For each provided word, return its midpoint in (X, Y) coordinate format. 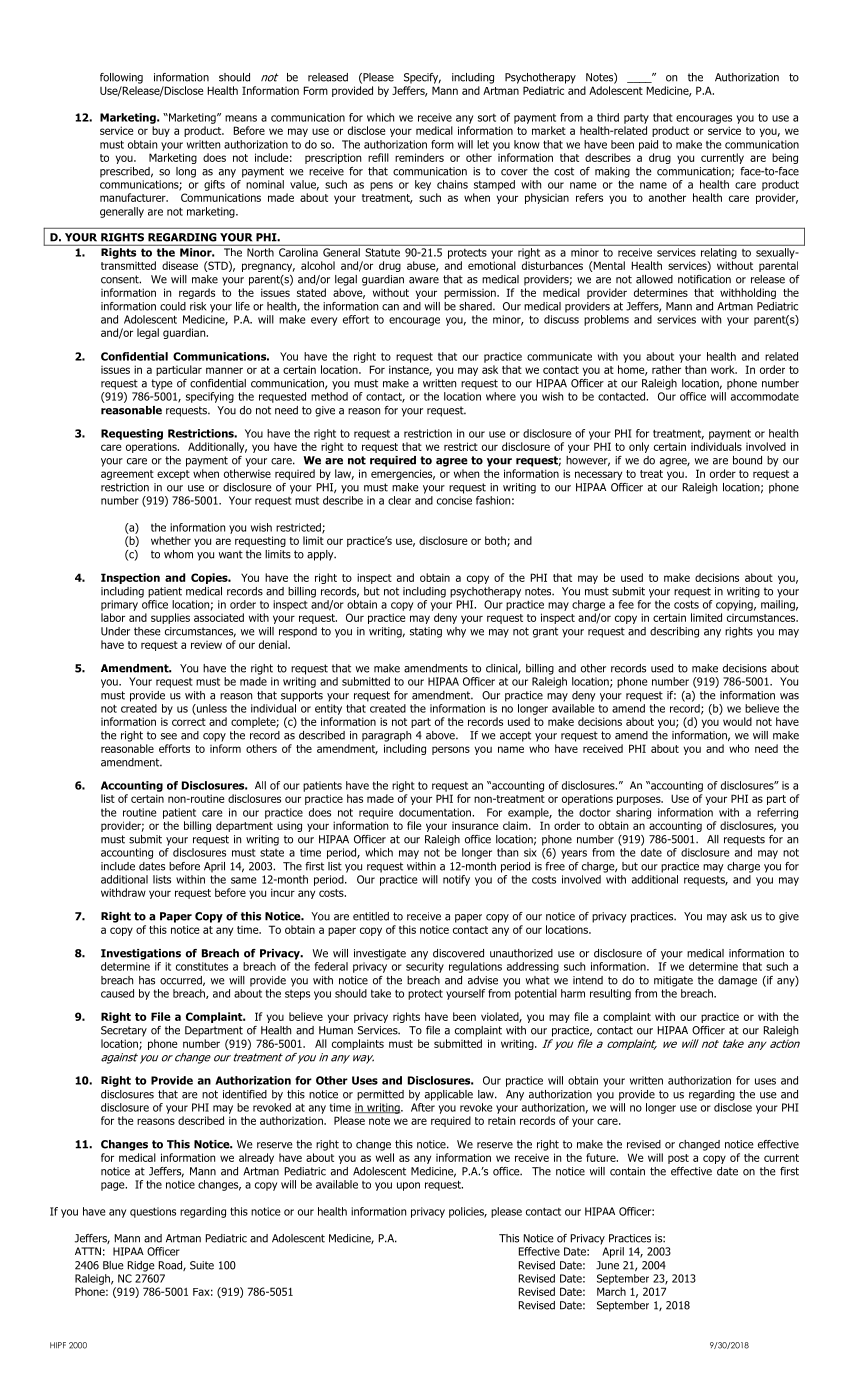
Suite (202, 1265)
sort (487, 118)
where (501, 396)
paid (648, 145)
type (162, 384)
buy (161, 131)
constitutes (202, 966)
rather (666, 369)
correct (189, 722)
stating (426, 632)
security (425, 967)
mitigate (673, 981)
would (737, 721)
